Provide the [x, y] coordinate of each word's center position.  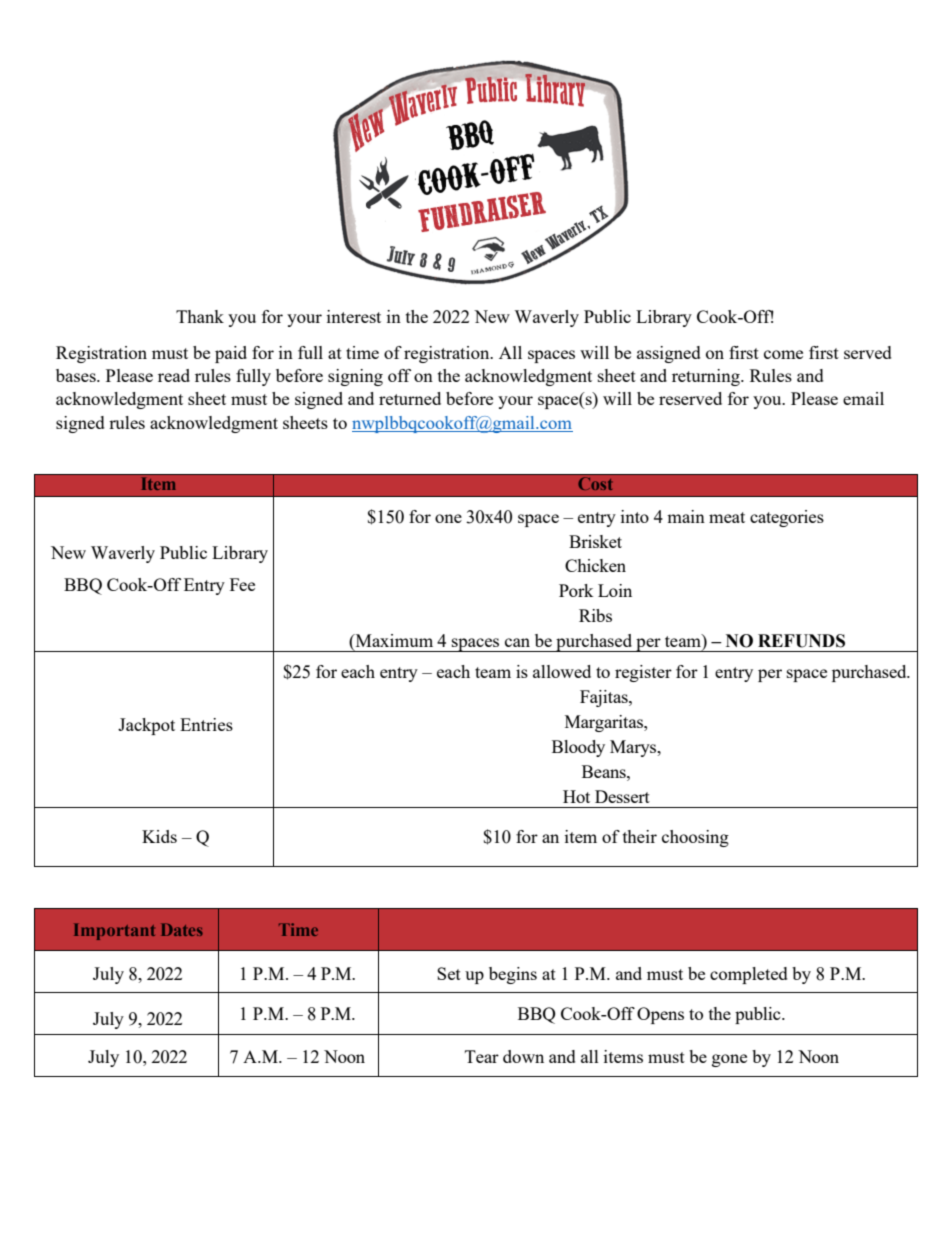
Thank [200, 316]
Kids [159, 836]
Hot [576, 796]
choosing [695, 838]
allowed [562, 671]
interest [354, 316]
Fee [242, 584]
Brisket [595, 541]
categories [787, 518]
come [783, 354]
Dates [182, 929]
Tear [482, 1056]
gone [729, 1060]
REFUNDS [801, 641]
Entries [206, 724]
